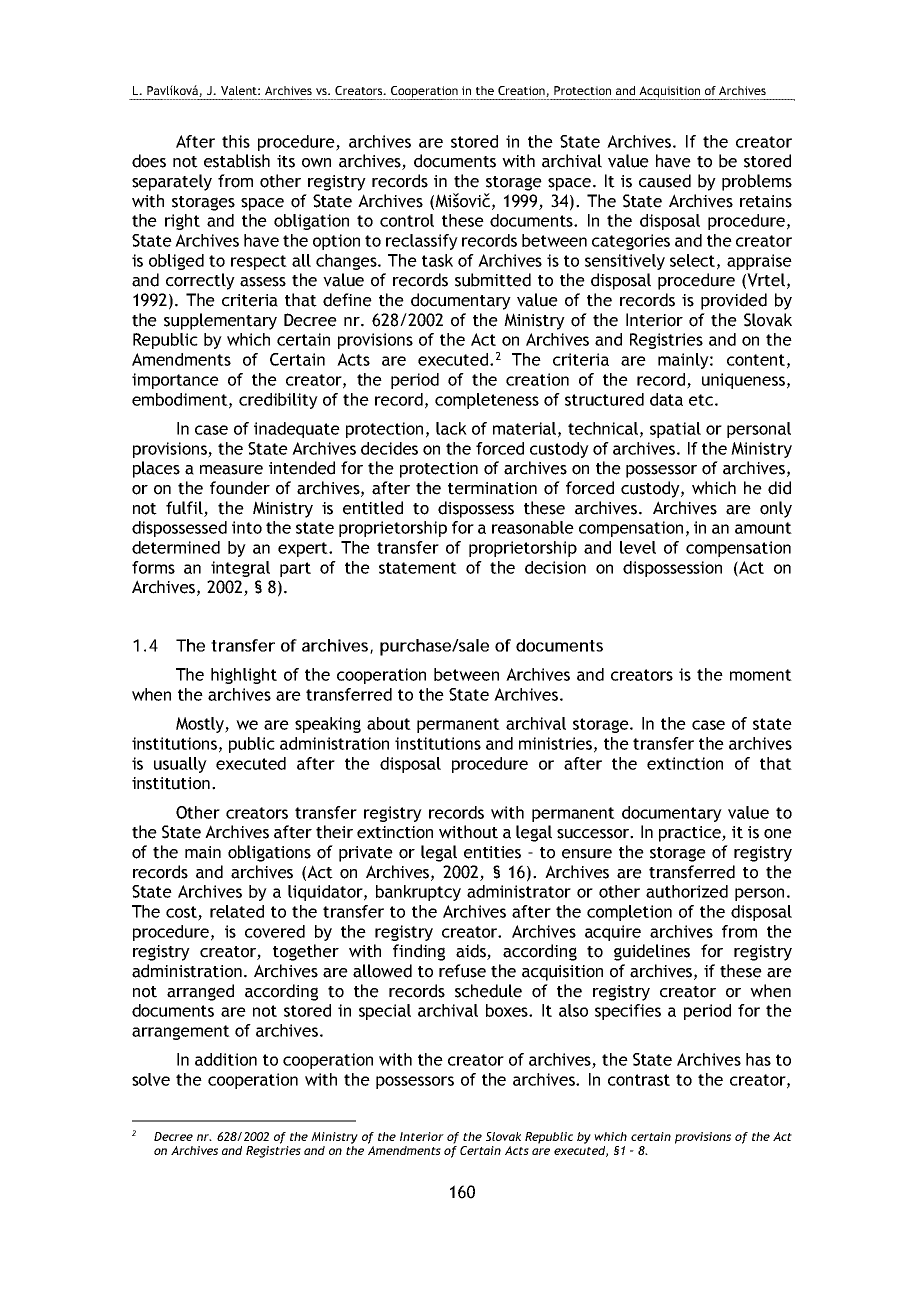 This screenshot has height=1308, width=924. Describe the element at coordinates (665, 181) in the screenshot. I see `caused` at that location.
